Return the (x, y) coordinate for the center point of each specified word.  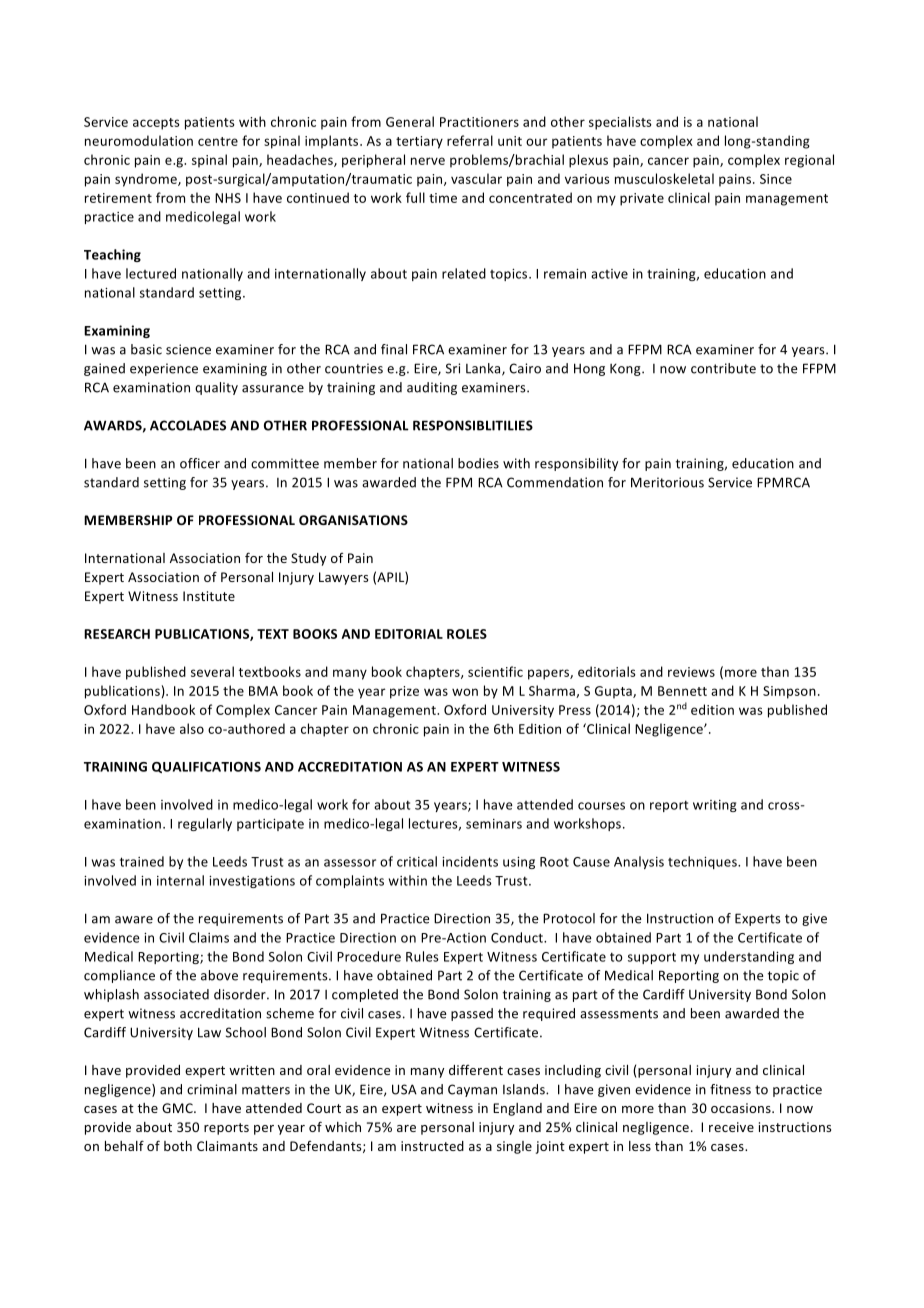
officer (200, 463)
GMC (178, 1108)
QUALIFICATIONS (206, 767)
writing (715, 806)
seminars (494, 824)
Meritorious (667, 482)
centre (218, 141)
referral (470, 140)
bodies (478, 463)
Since (776, 179)
